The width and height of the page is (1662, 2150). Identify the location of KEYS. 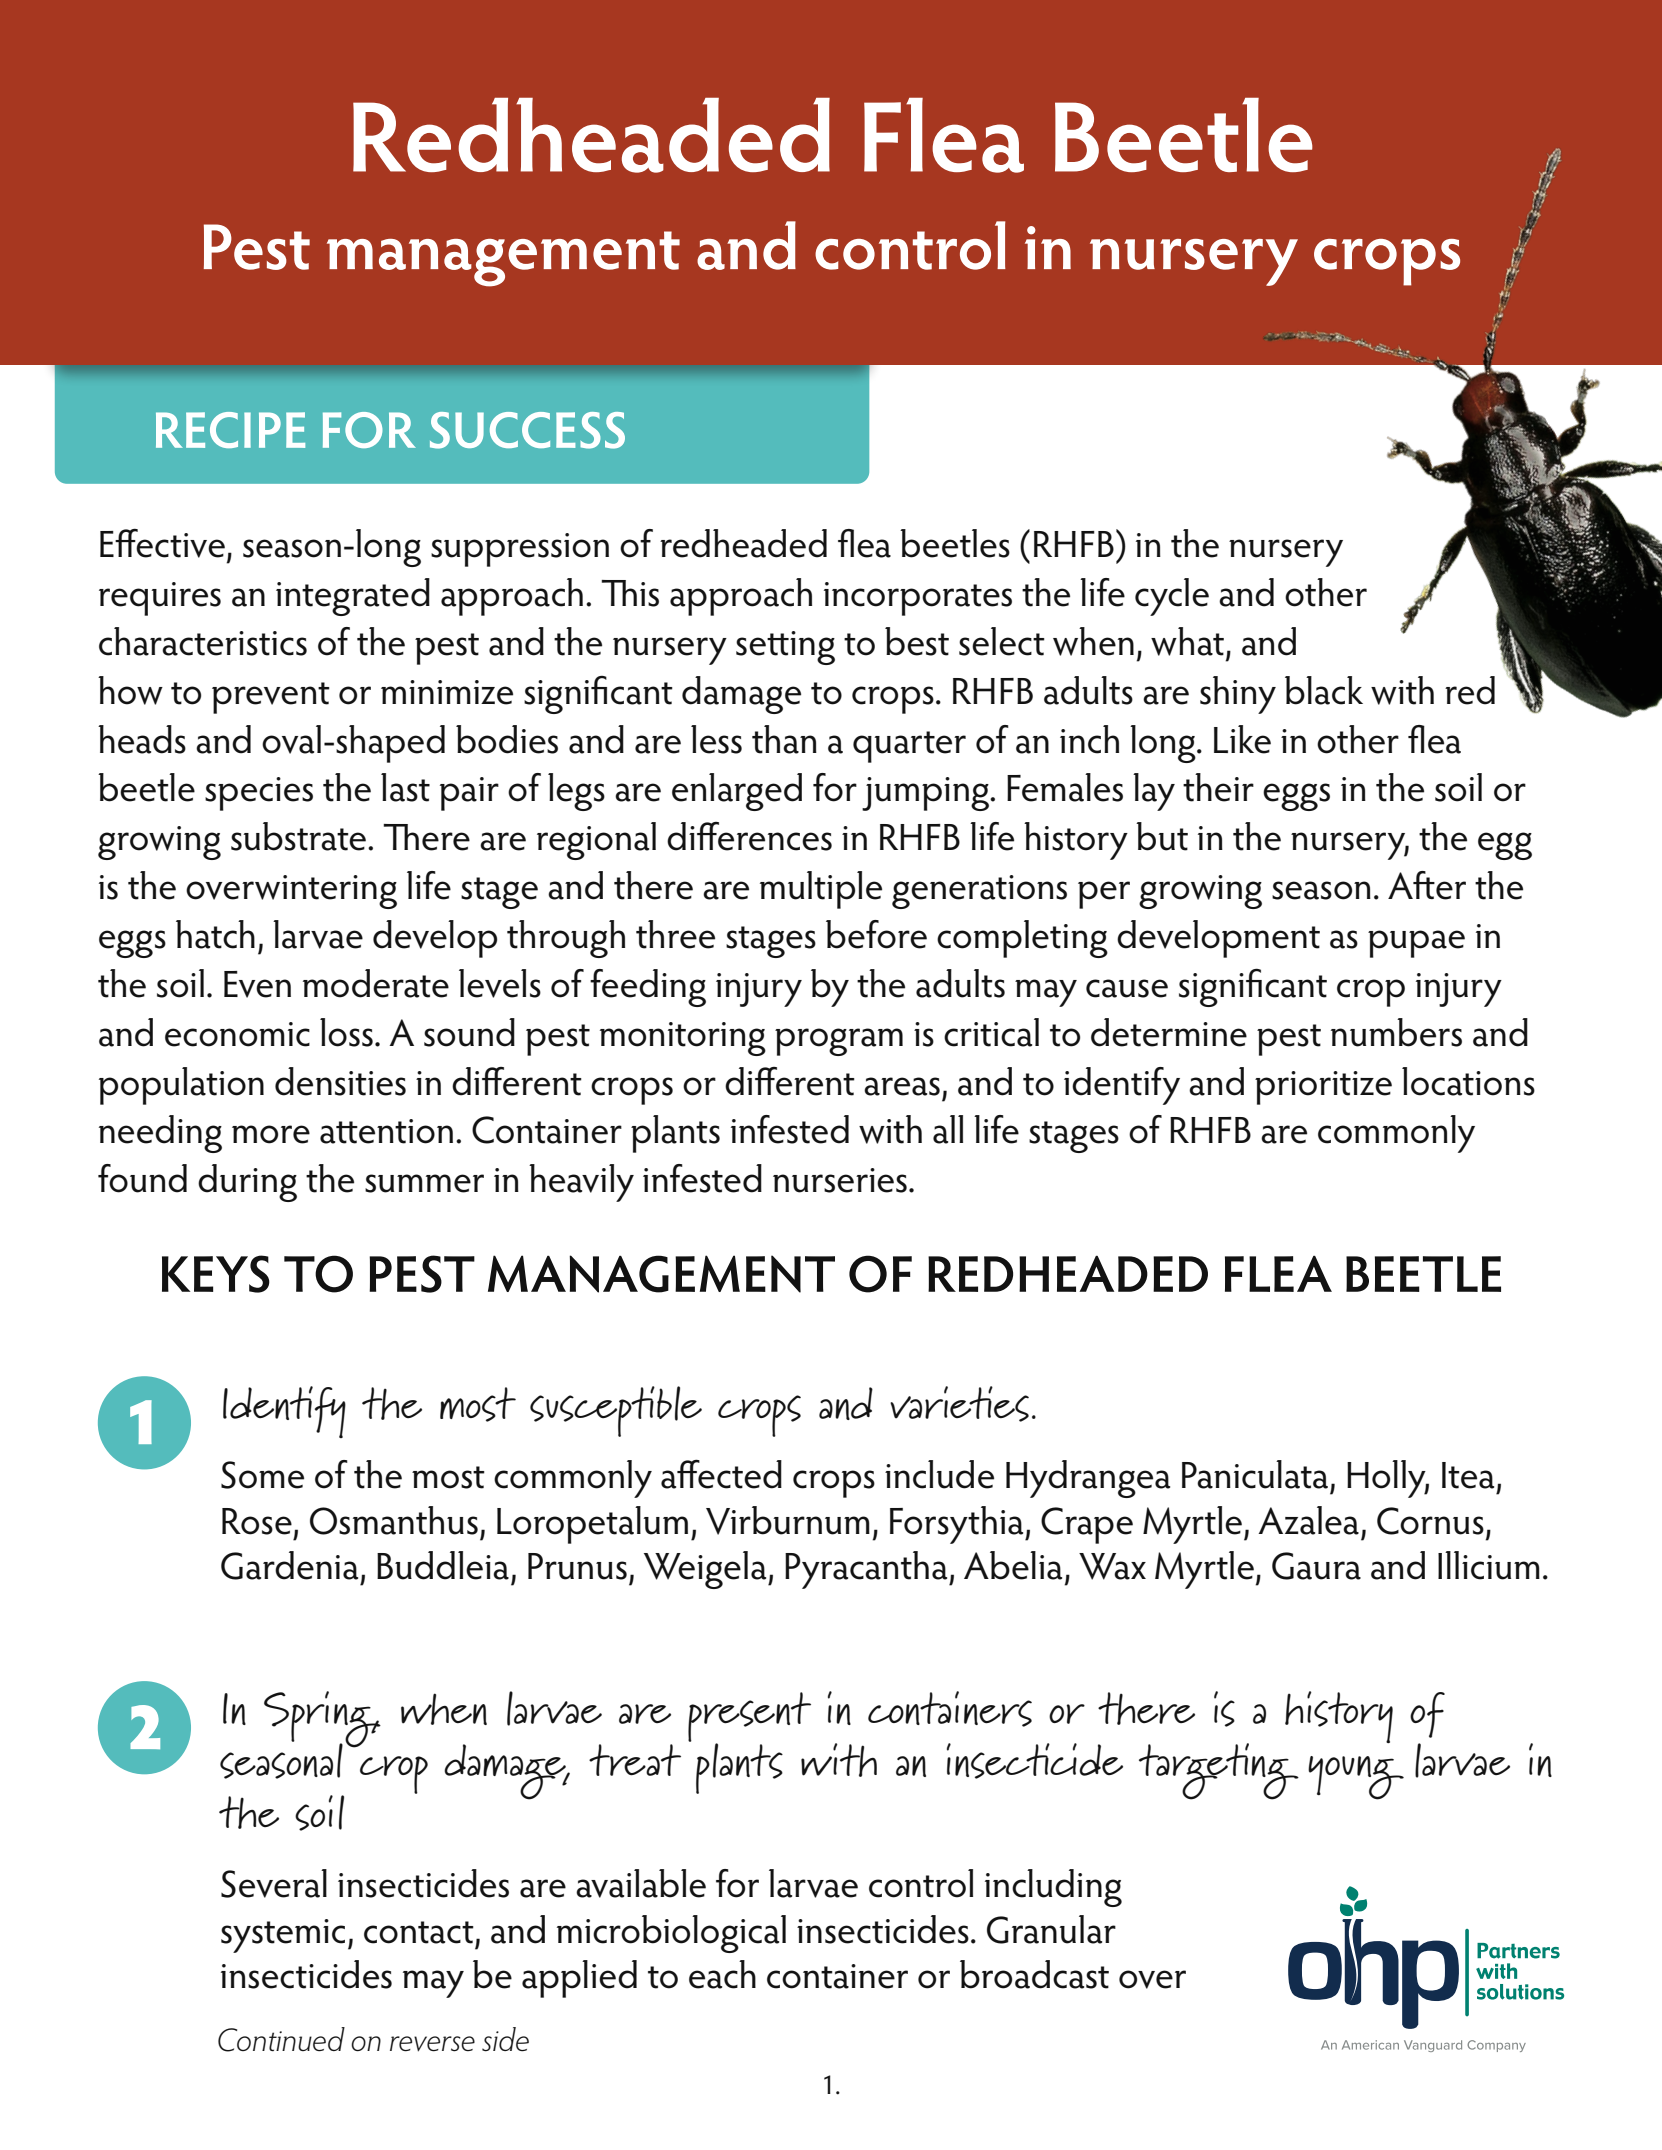
(216, 1274).
